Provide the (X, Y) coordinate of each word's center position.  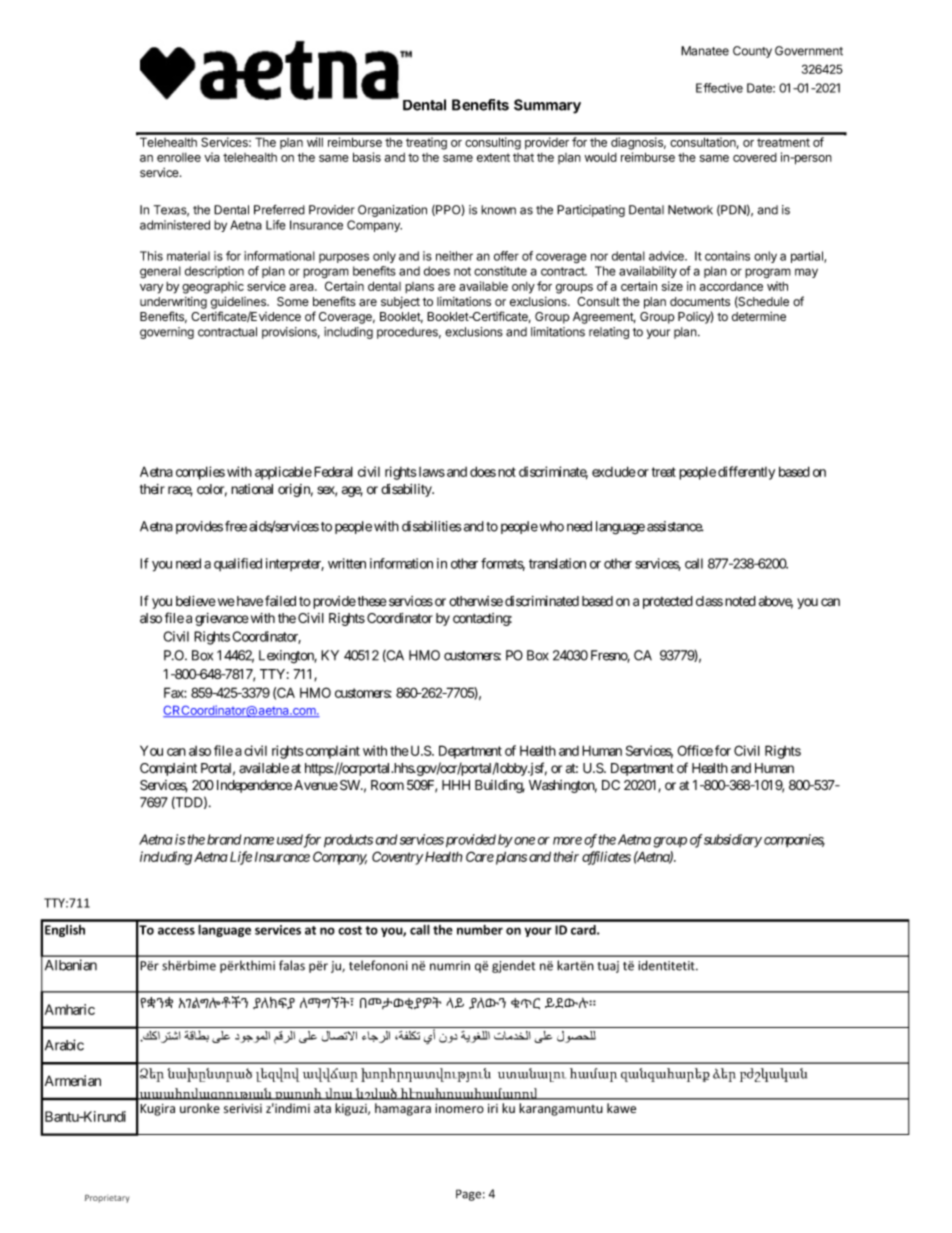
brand (224, 839)
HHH (456, 785)
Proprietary (107, 1199)
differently (746, 473)
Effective (719, 88)
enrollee (179, 157)
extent (493, 157)
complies (200, 473)
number (480, 930)
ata (322, 1109)
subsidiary (733, 841)
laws (430, 472)
